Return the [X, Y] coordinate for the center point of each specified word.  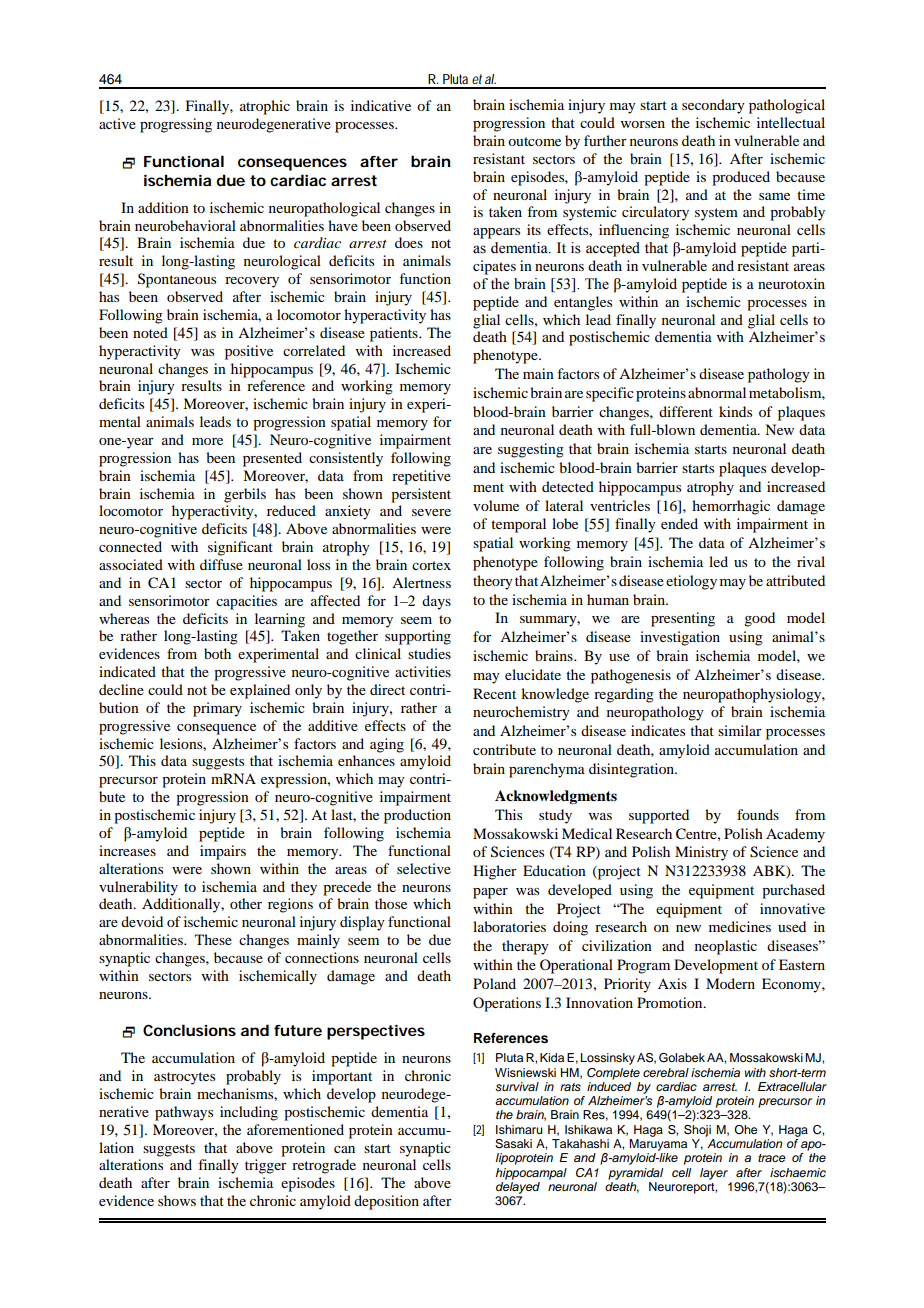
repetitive [421, 477]
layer [714, 1174]
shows [177, 1200]
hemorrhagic [731, 507]
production [417, 816]
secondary [713, 106]
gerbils [245, 495]
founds [758, 814]
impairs [223, 852]
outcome [534, 141]
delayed [518, 1188]
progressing [176, 125]
